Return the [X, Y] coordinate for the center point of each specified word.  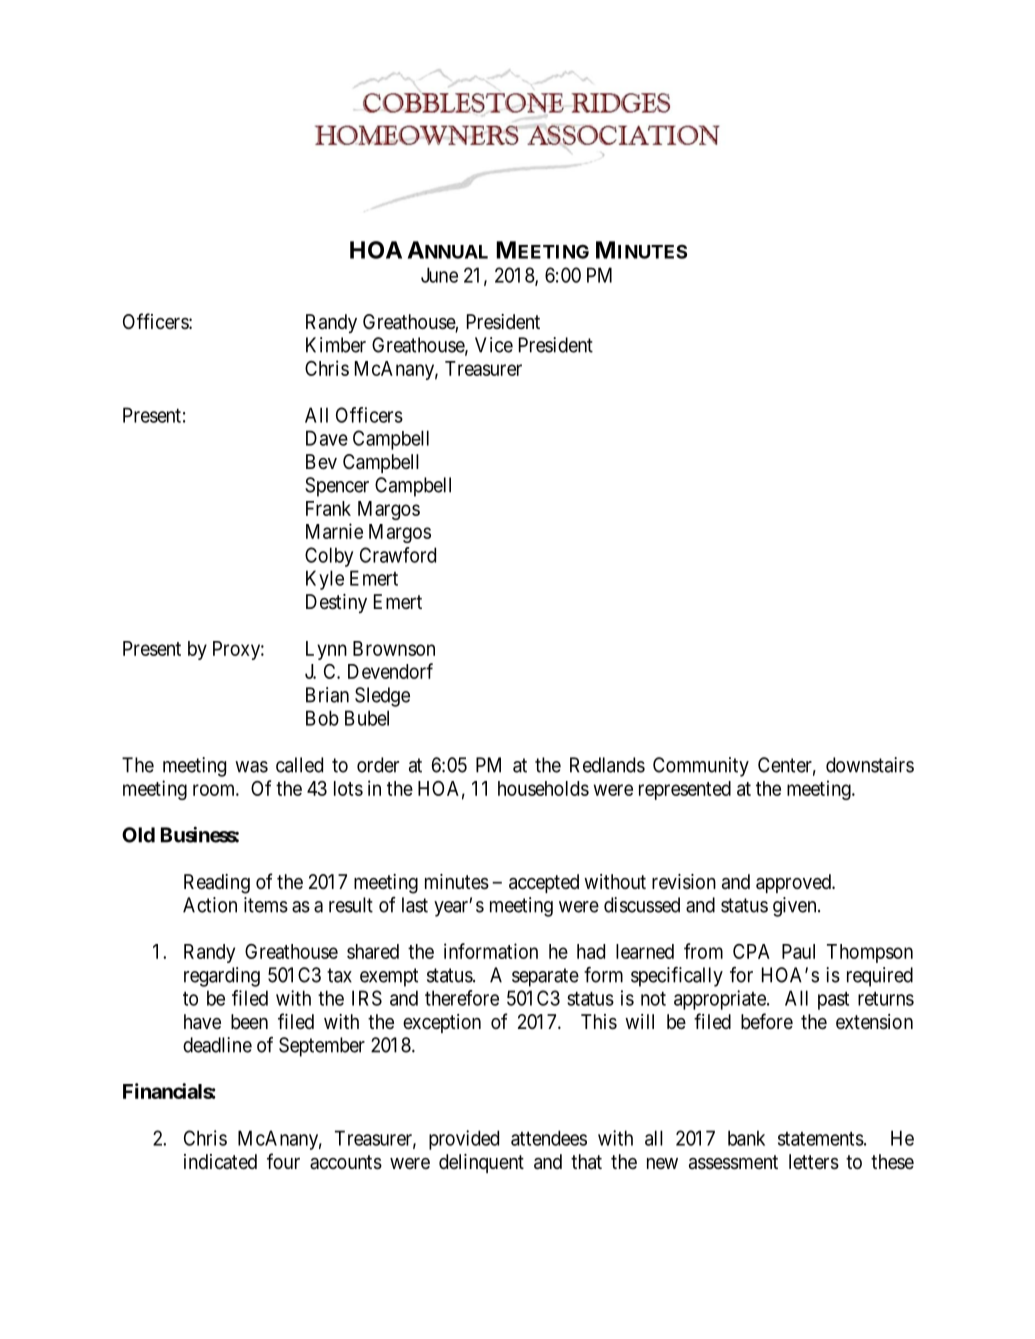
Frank [328, 508]
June [439, 275]
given [796, 907]
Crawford [398, 555]
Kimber [336, 345]
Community [701, 767]
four [283, 1161]
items [266, 905]
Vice [494, 345]
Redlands [607, 765]
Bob [322, 718]
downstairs [870, 765]
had [591, 951]
